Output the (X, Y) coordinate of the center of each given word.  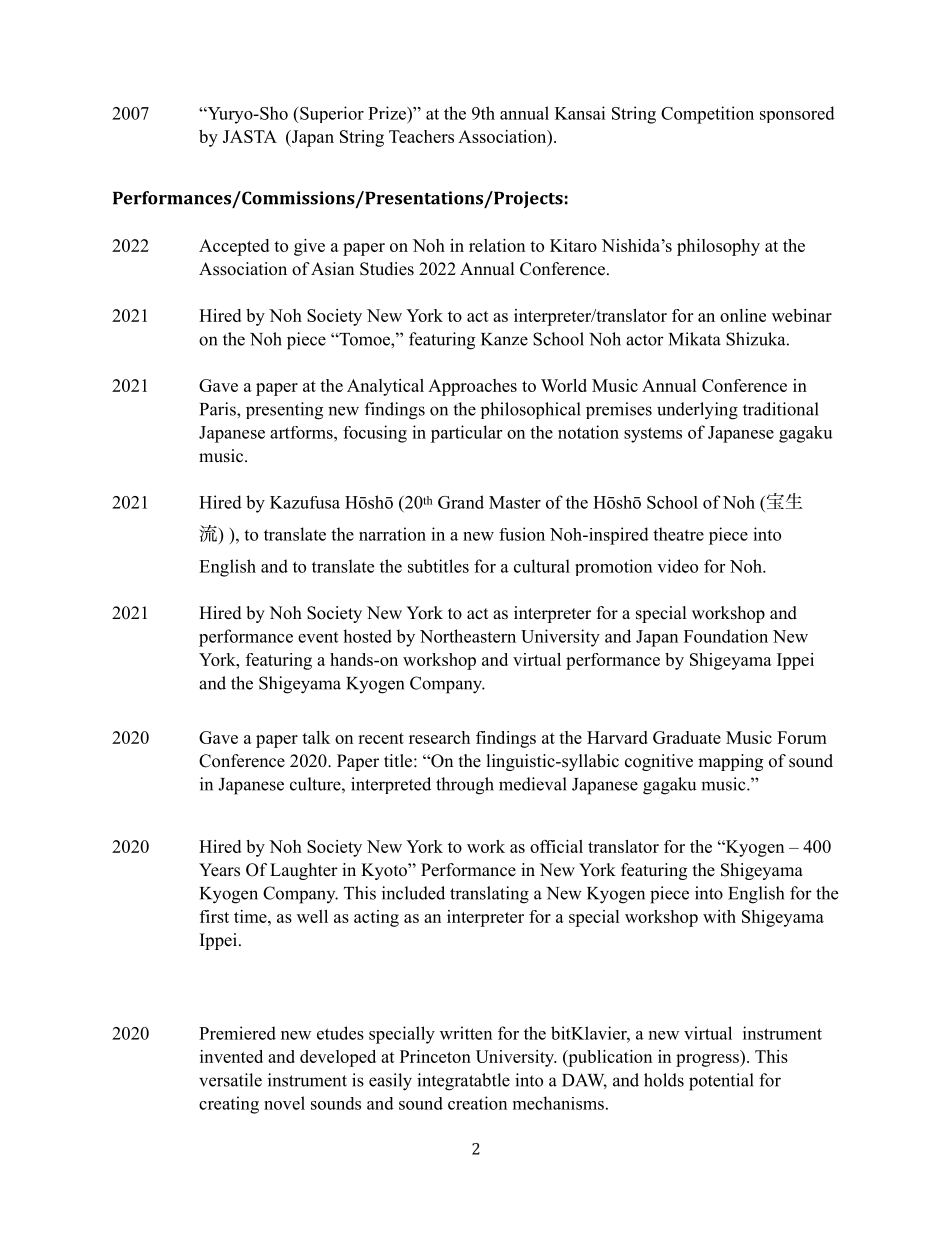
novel (284, 1103)
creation (477, 1103)
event (318, 637)
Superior (331, 114)
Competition (707, 115)
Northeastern (468, 636)
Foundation (726, 636)
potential (721, 1082)
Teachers (421, 136)
